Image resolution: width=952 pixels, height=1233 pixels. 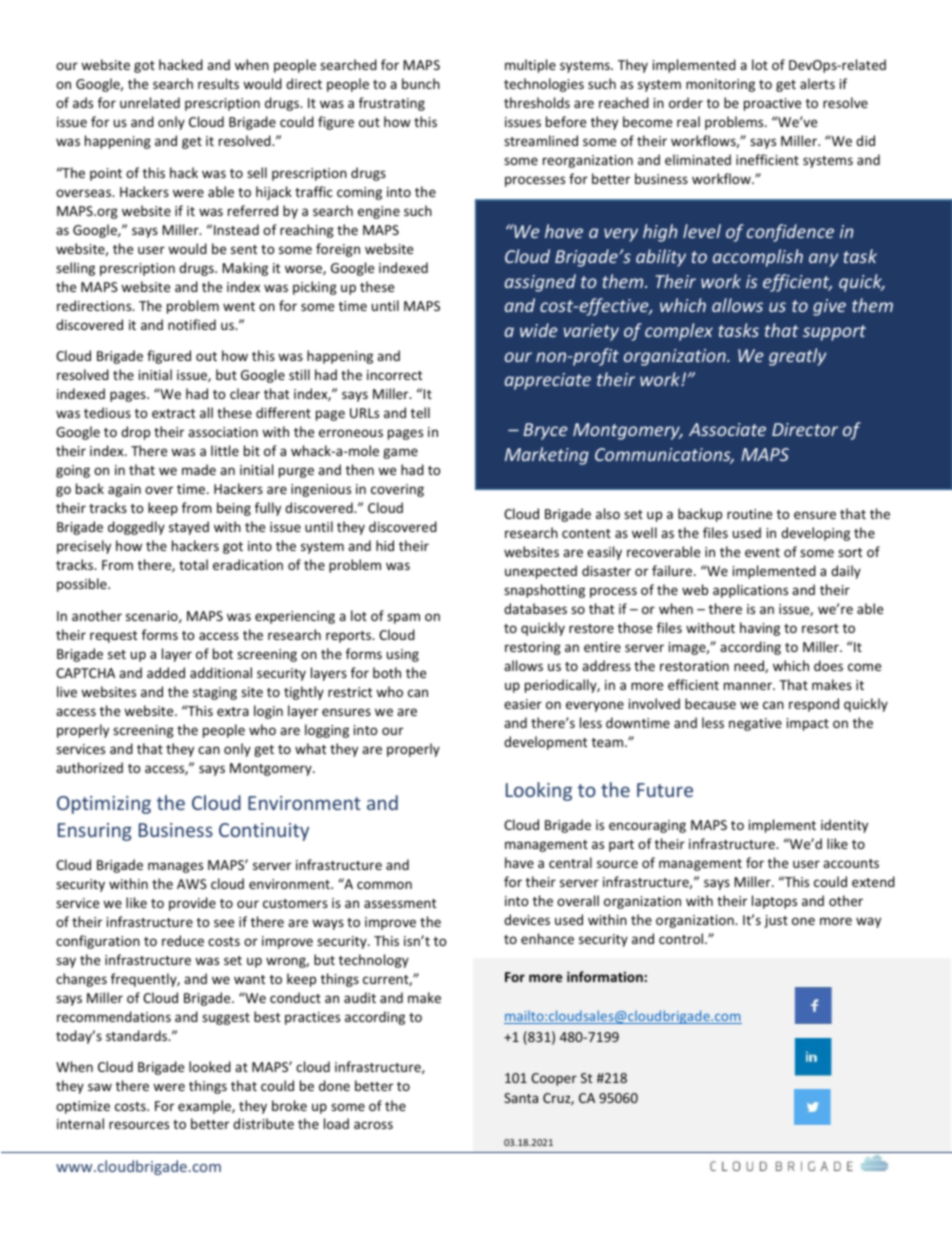 What do you see at coordinates (750, 591) in the document?
I see `applications` at bounding box center [750, 591].
